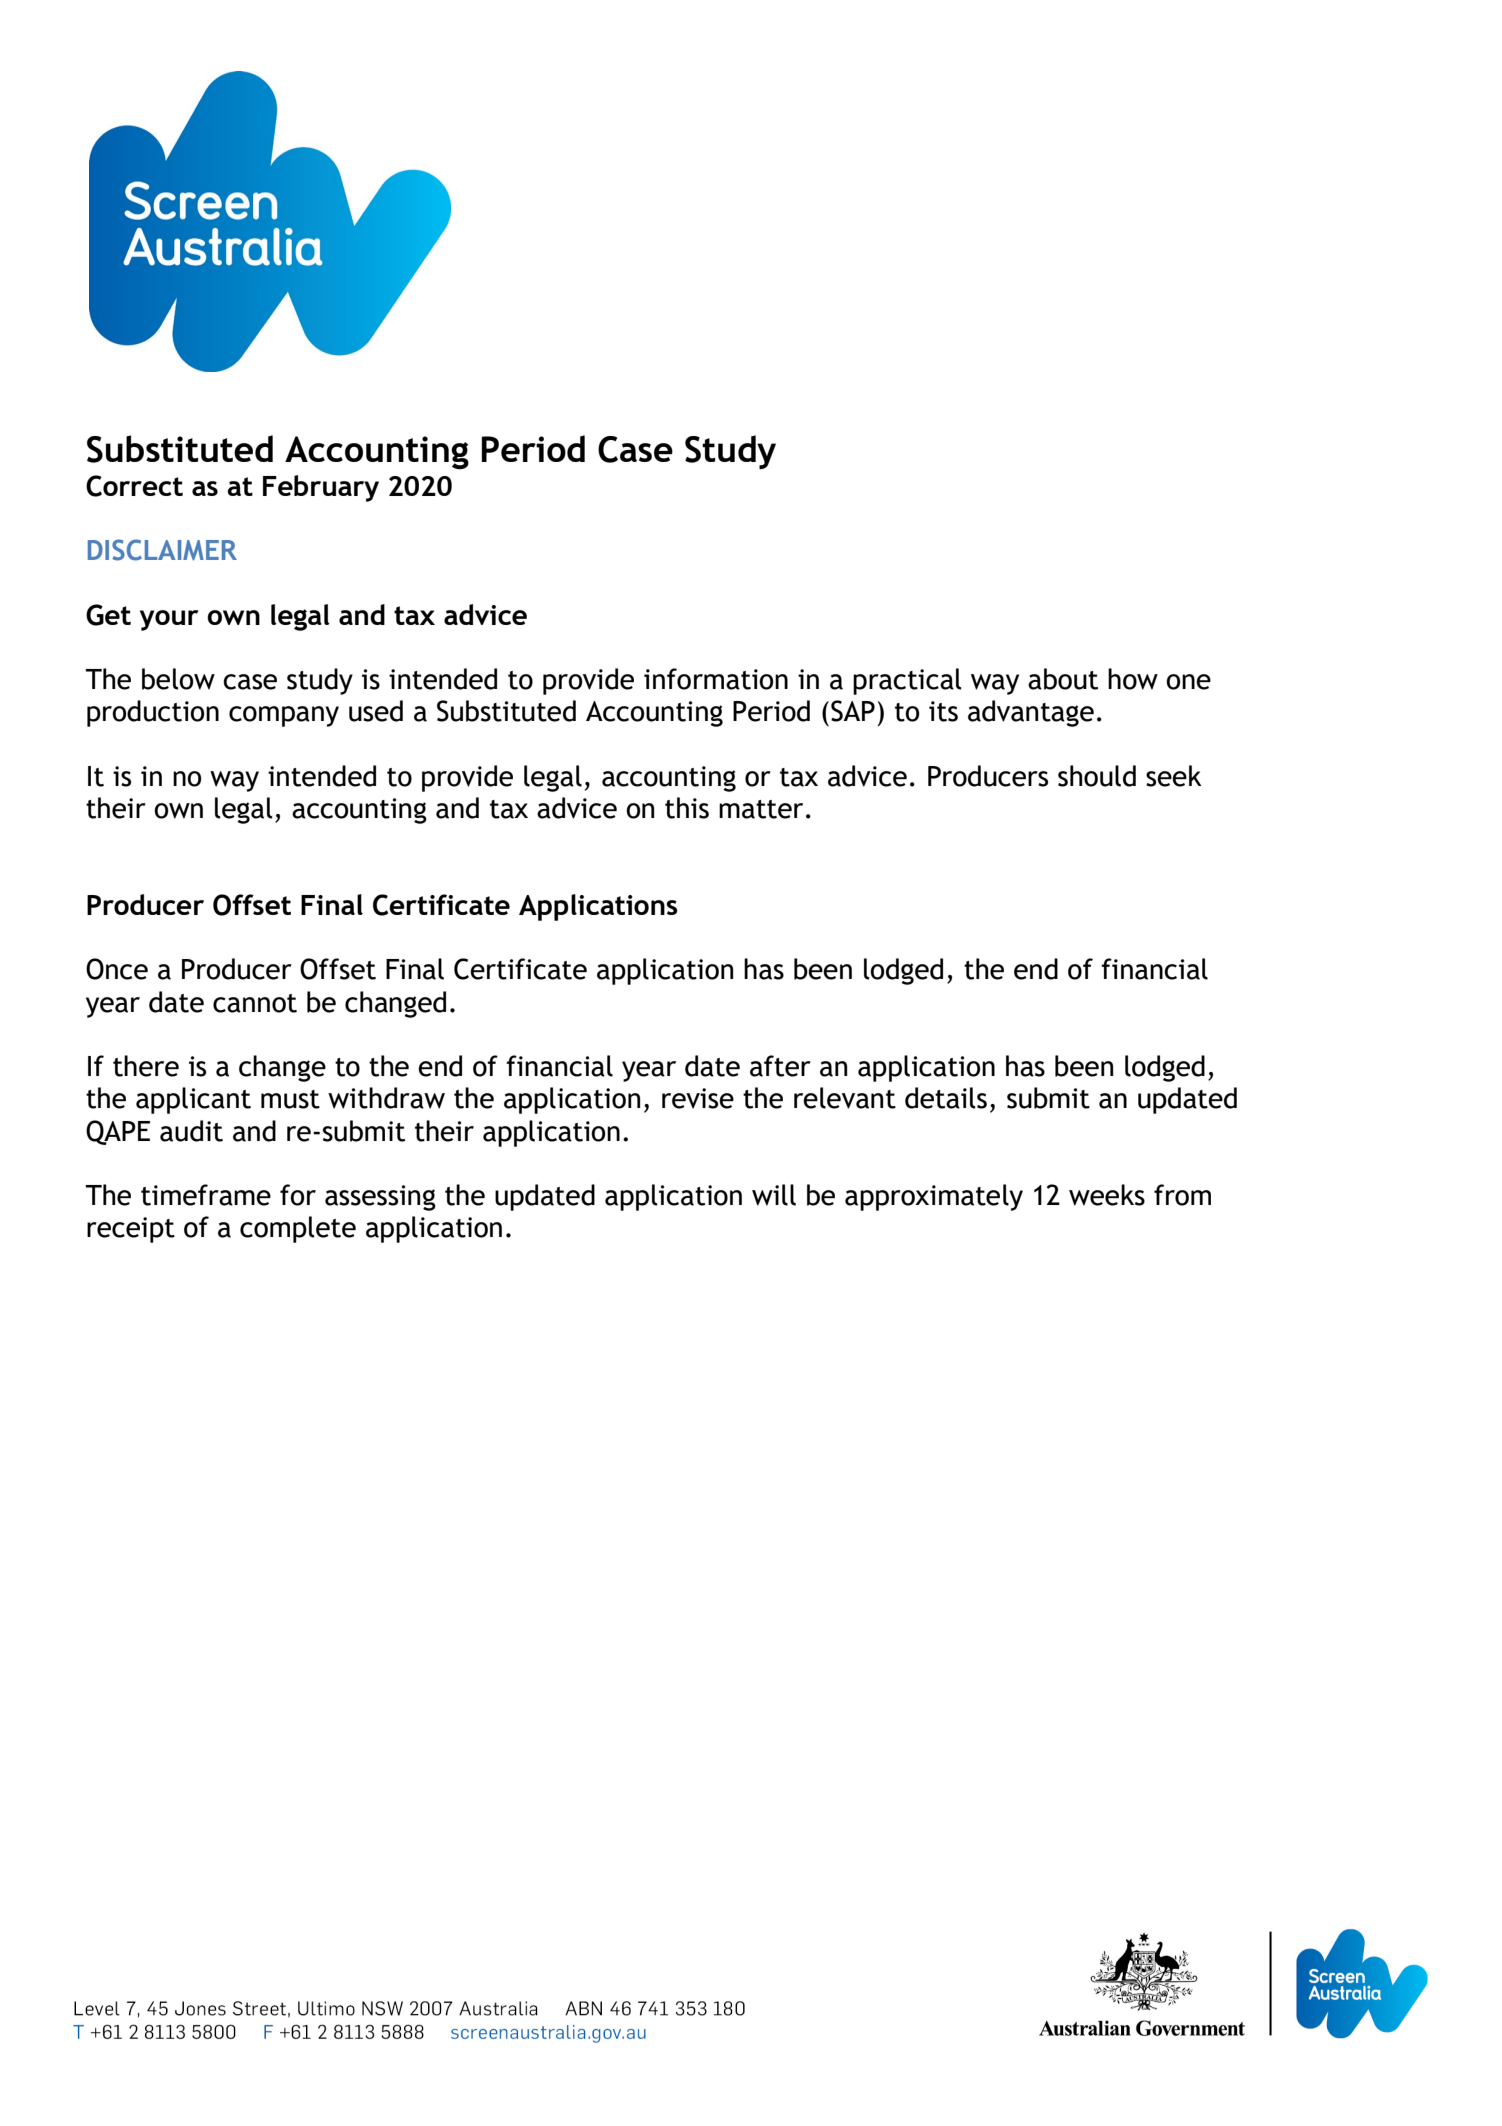 The image size is (1502, 2126). Describe the element at coordinates (1063, 679) in the screenshot. I see `about` at that location.
